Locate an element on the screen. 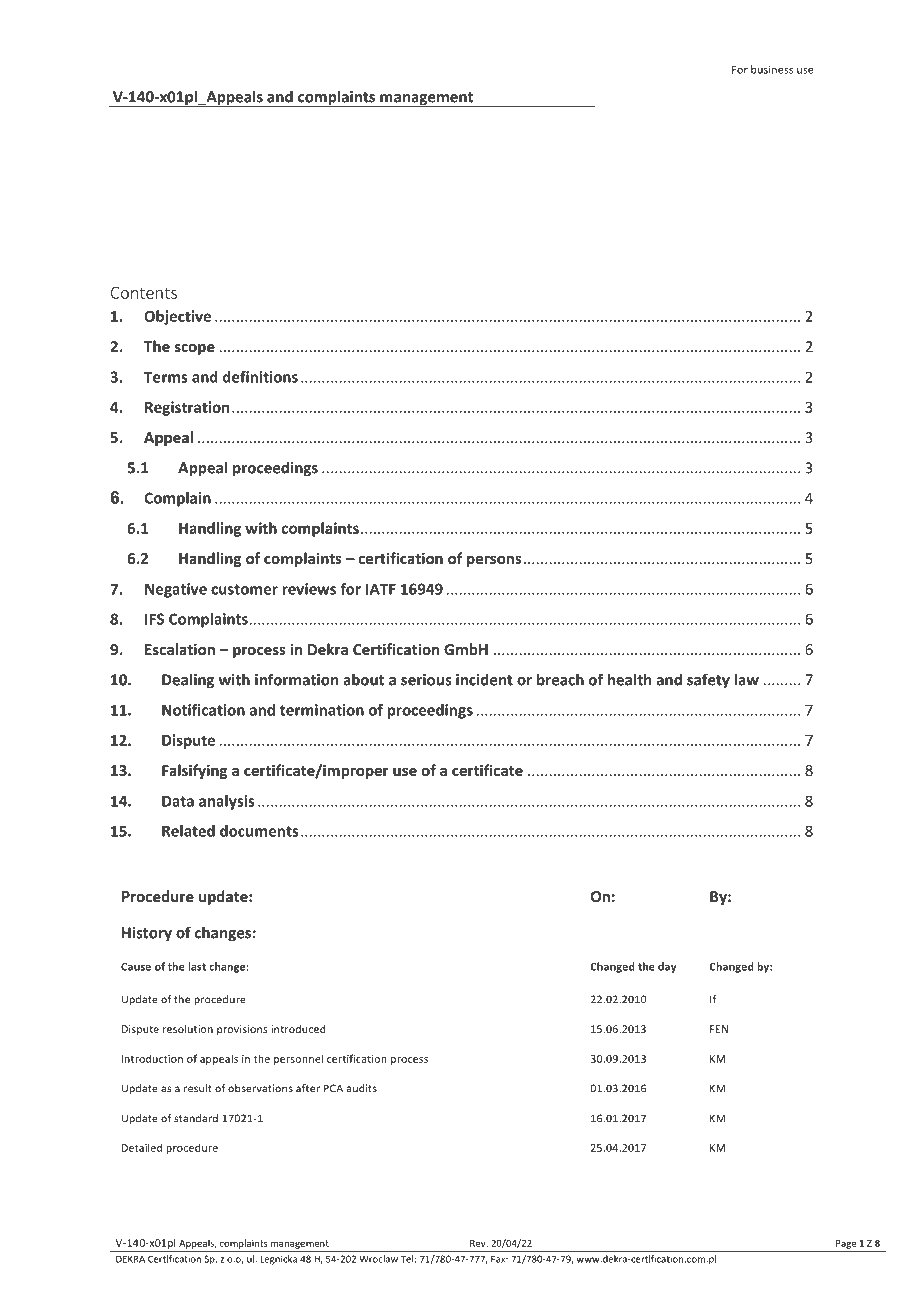 Image resolution: width=924 pixels, height=1308 pixels. scope is located at coordinates (195, 349).
